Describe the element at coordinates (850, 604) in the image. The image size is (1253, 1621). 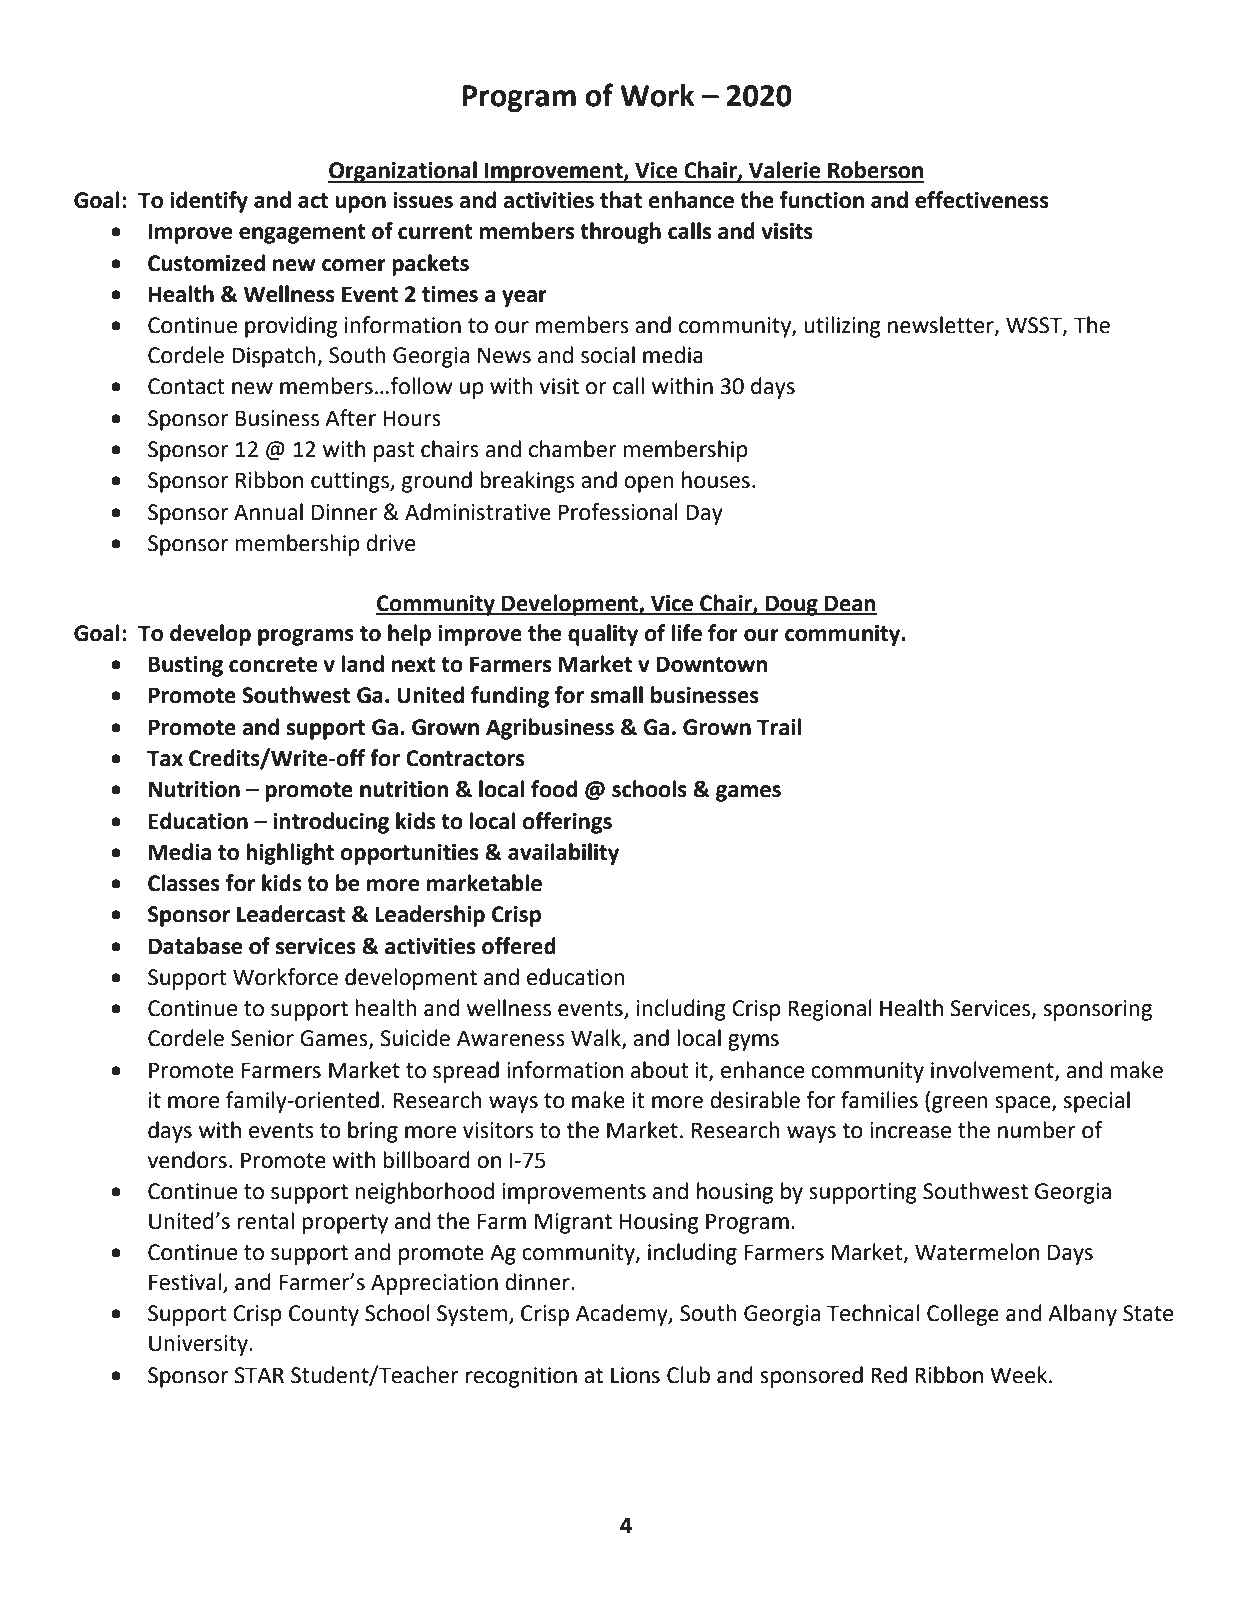
I see `Dean` at that location.
